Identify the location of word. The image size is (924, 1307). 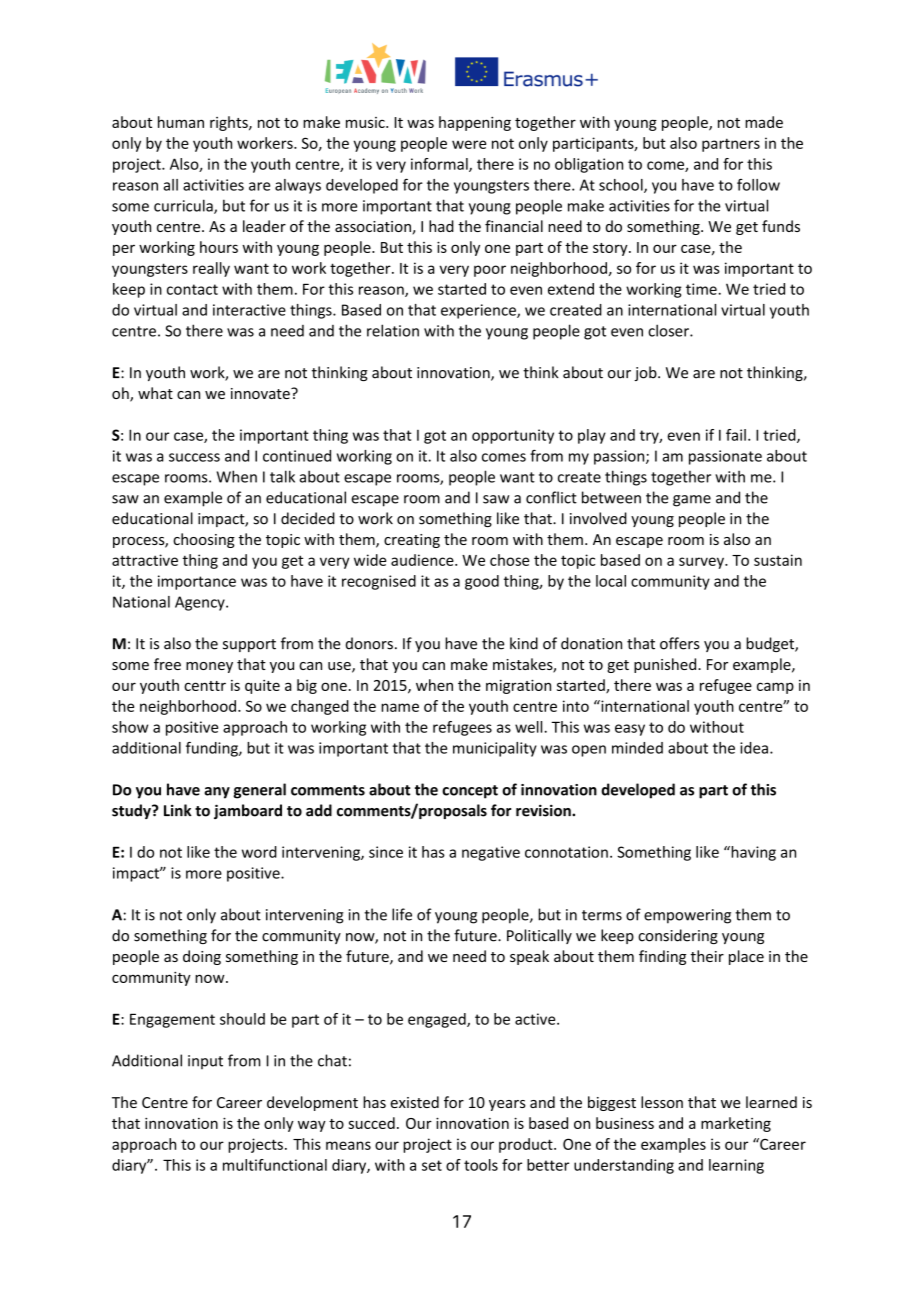
(259, 852).
